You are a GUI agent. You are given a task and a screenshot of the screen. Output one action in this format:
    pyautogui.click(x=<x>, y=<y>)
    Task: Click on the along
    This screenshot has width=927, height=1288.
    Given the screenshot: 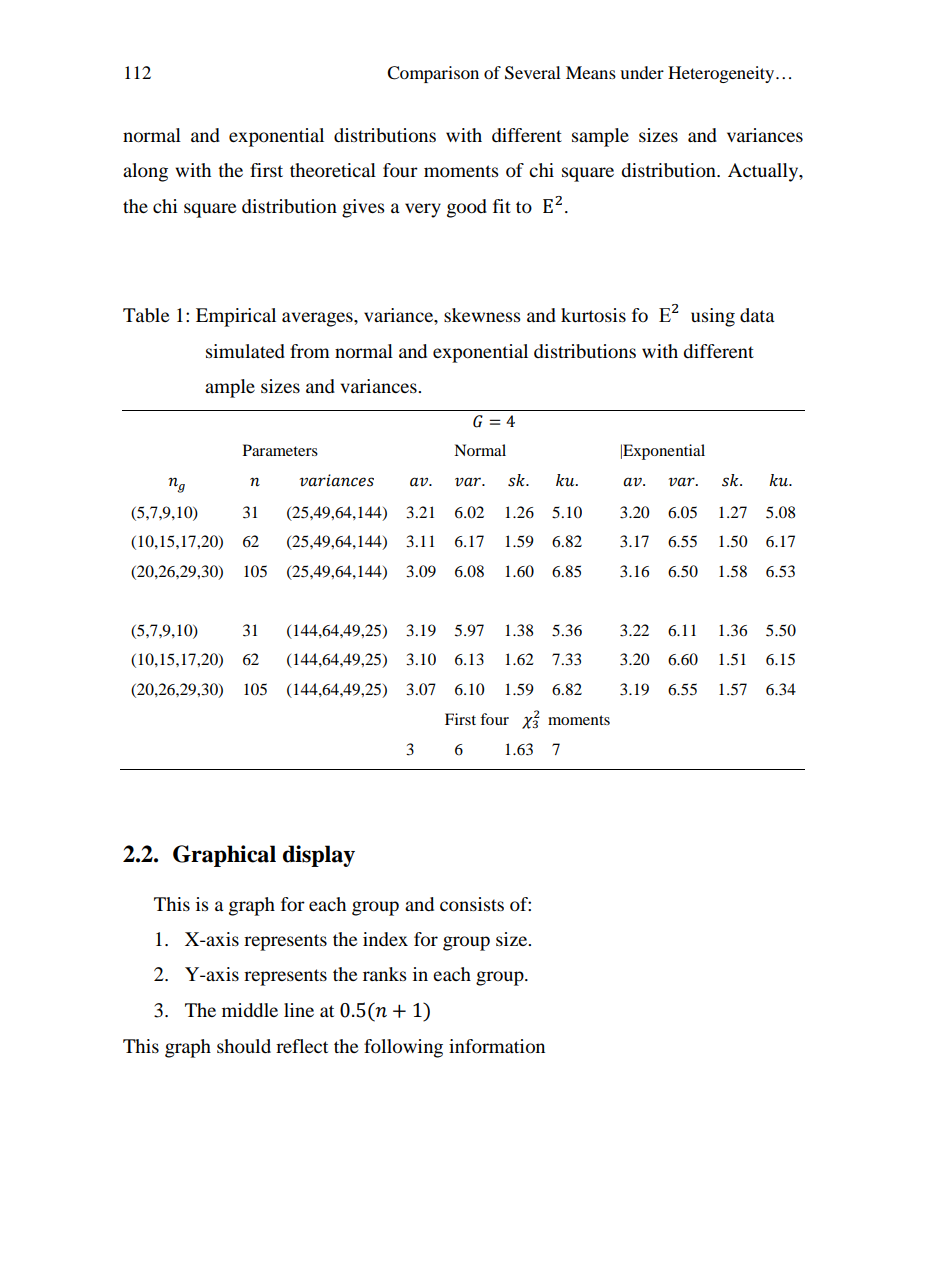 What is the action you would take?
    pyautogui.click(x=145, y=172)
